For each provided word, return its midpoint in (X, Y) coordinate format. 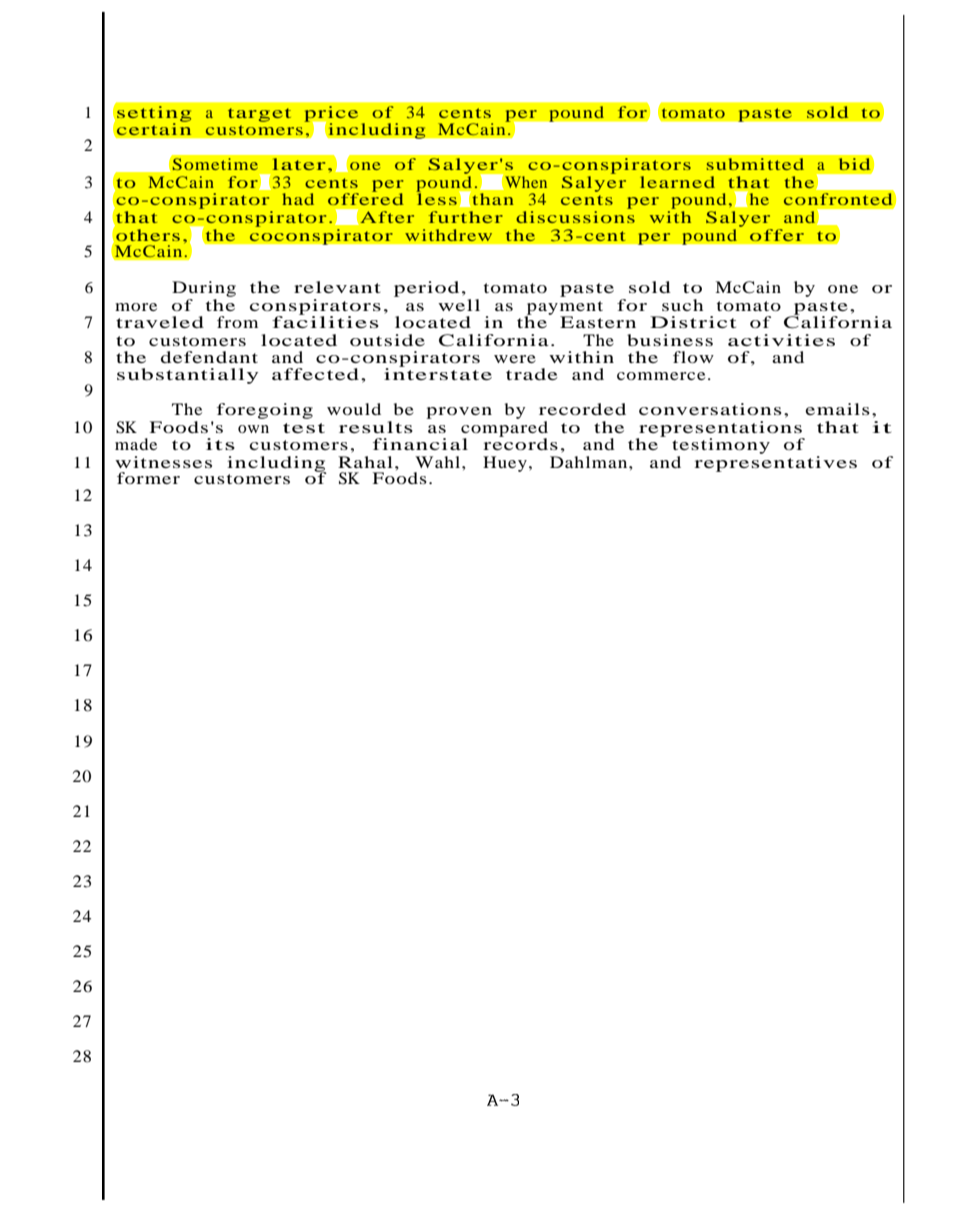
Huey (505, 464)
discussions (575, 215)
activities (781, 340)
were (515, 359)
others (148, 235)
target (259, 115)
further (465, 217)
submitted (755, 164)
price (331, 115)
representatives (776, 462)
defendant (209, 357)
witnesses (163, 462)
